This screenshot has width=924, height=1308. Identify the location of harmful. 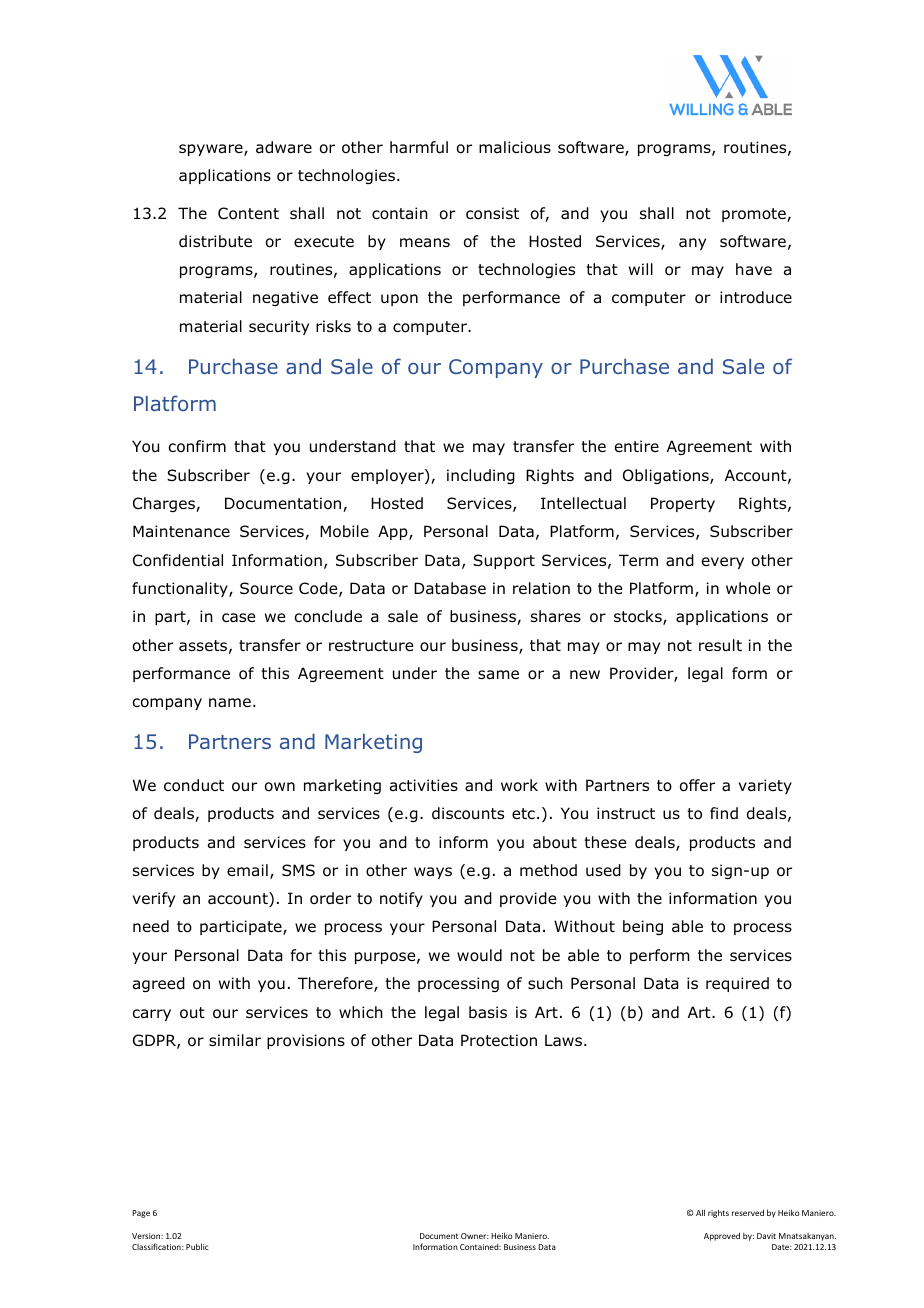
(419, 147).
